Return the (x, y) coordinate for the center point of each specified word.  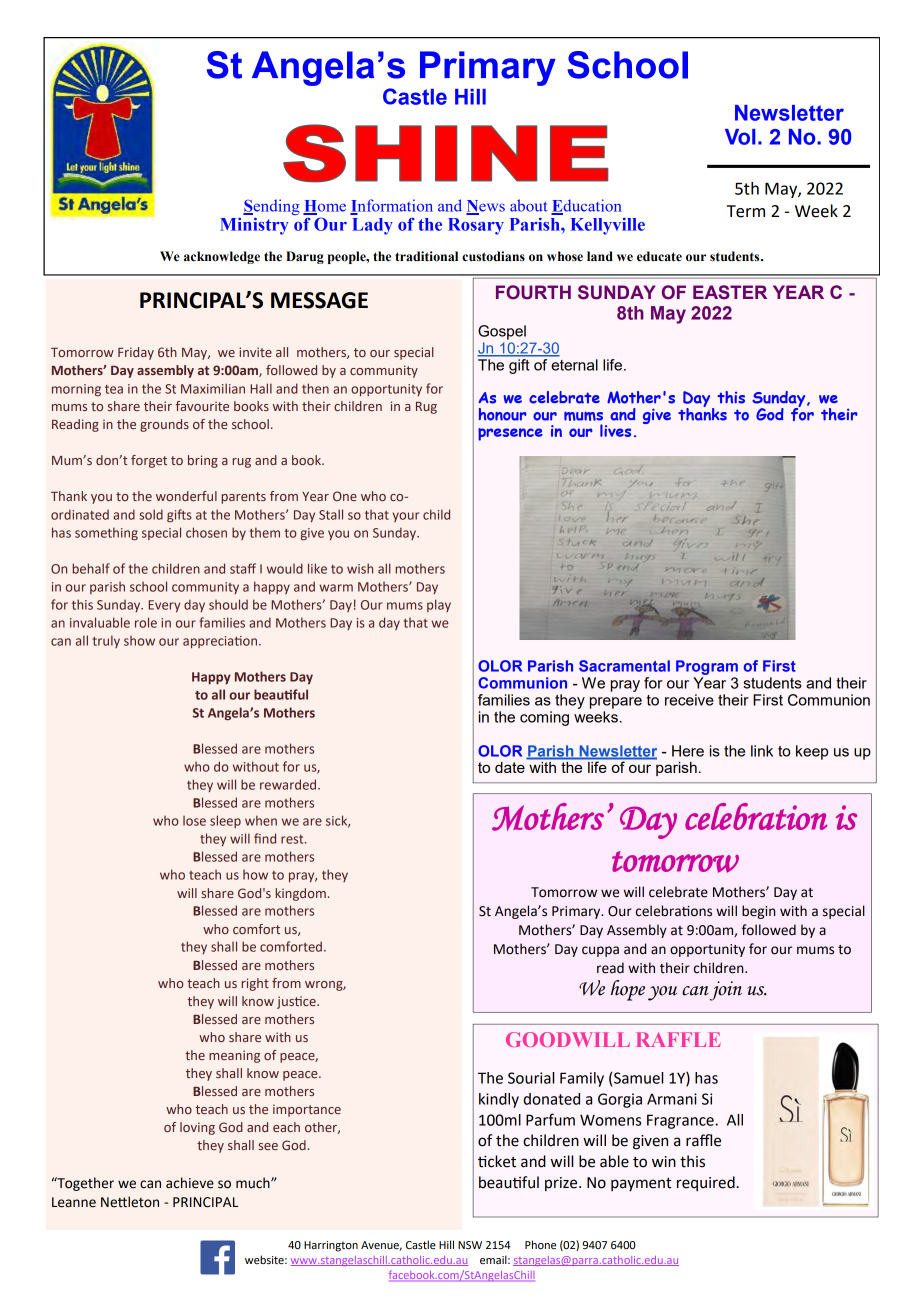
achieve (190, 1183)
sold (151, 514)
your (406, 517)
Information (391, 206)
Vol (740, 137)
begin (758, 912)
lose (194, 821)
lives (615, 430)
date (510, 767)
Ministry (254, 226)
